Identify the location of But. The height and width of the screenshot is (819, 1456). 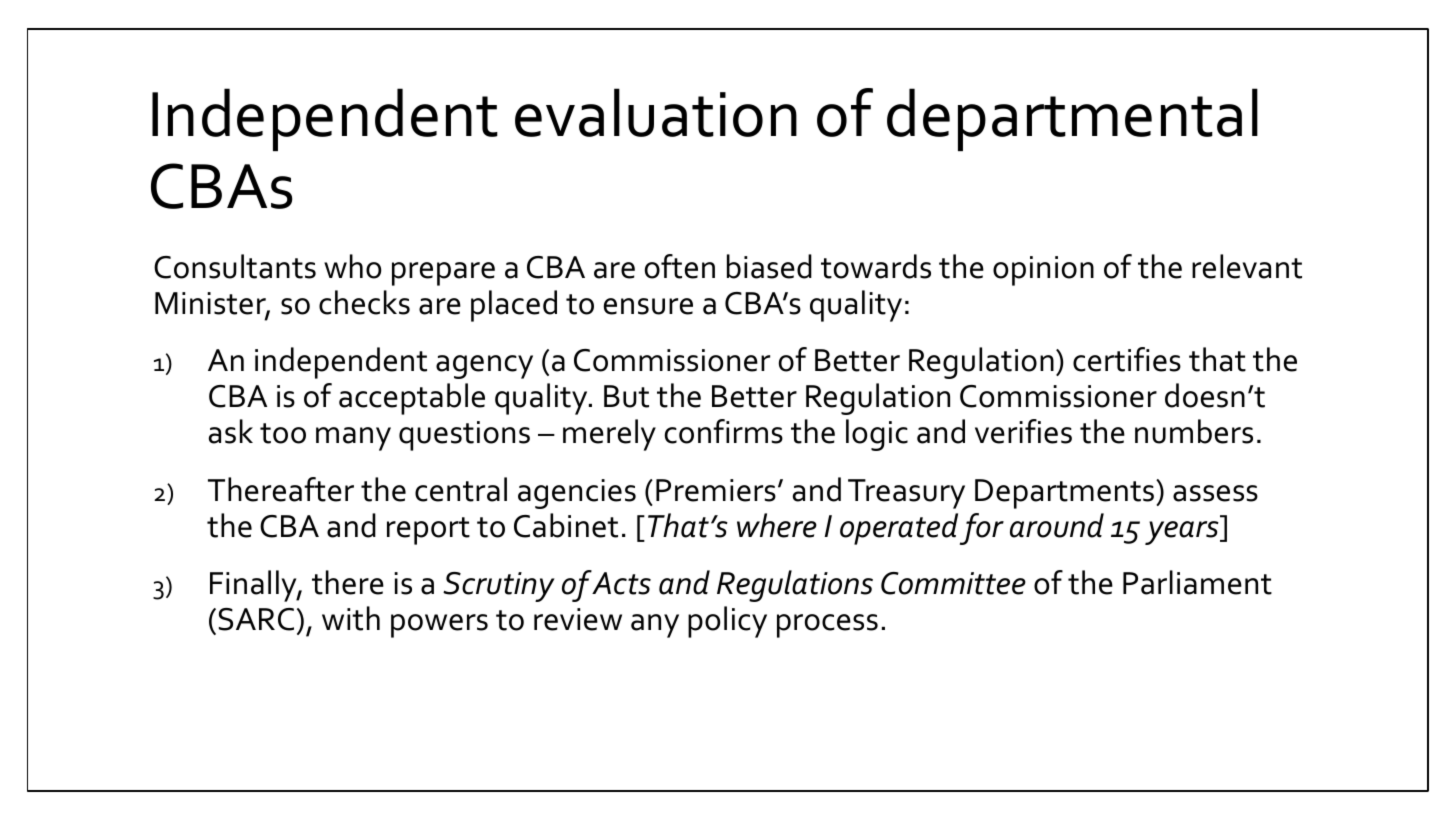
(626, 396).
